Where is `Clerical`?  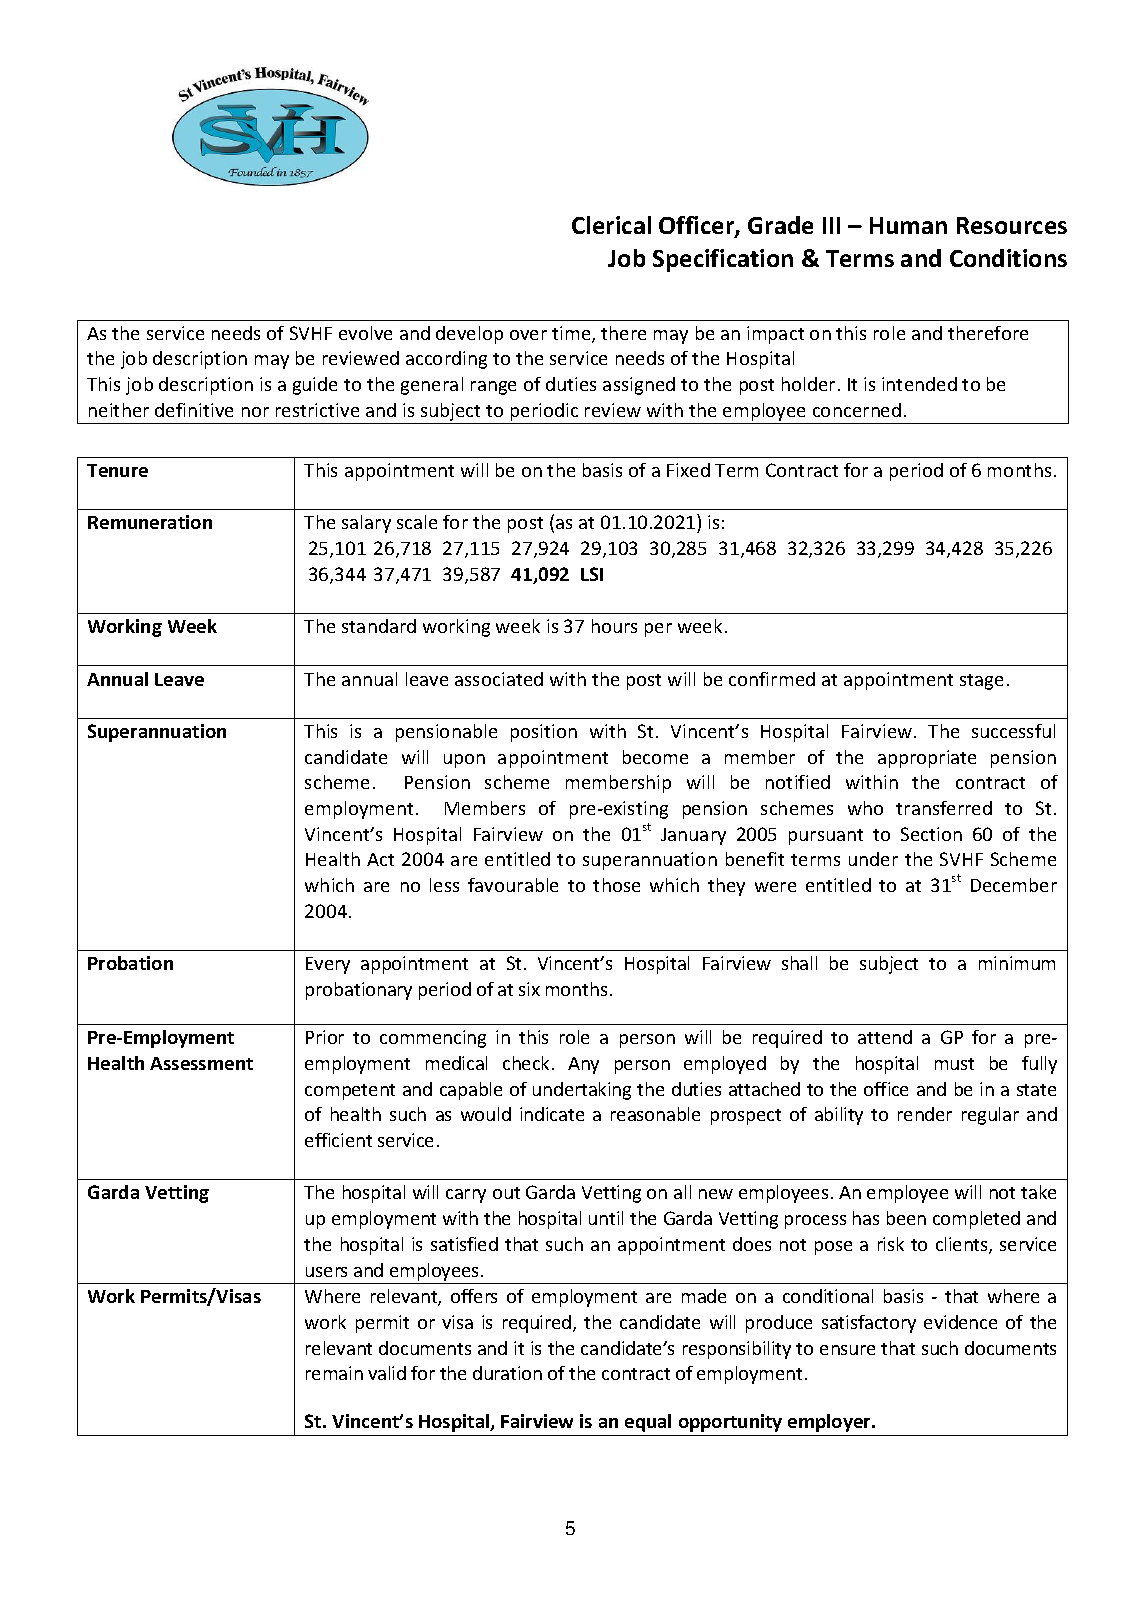 Clerical is located at coordinates (611, 225).
